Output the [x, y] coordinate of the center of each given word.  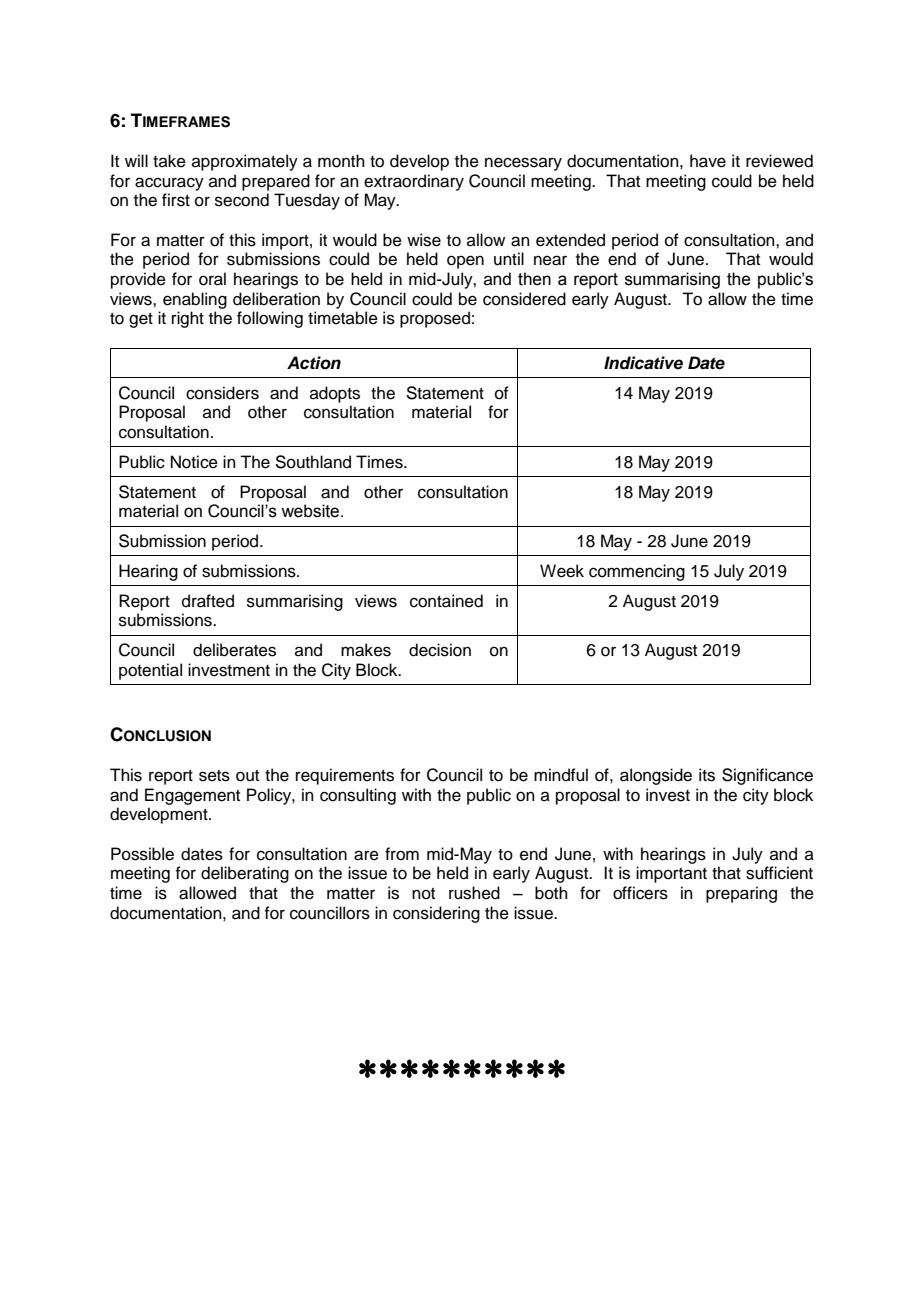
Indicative [643, 363]
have [708, 161]
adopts [335, 394]
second [242, 200]
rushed [474, 893]
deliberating [245, 874]
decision [440, 650]
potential [150, 671]
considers [222, 393]
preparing [741, 894]
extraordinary [414, 182]
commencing [637, 572]
